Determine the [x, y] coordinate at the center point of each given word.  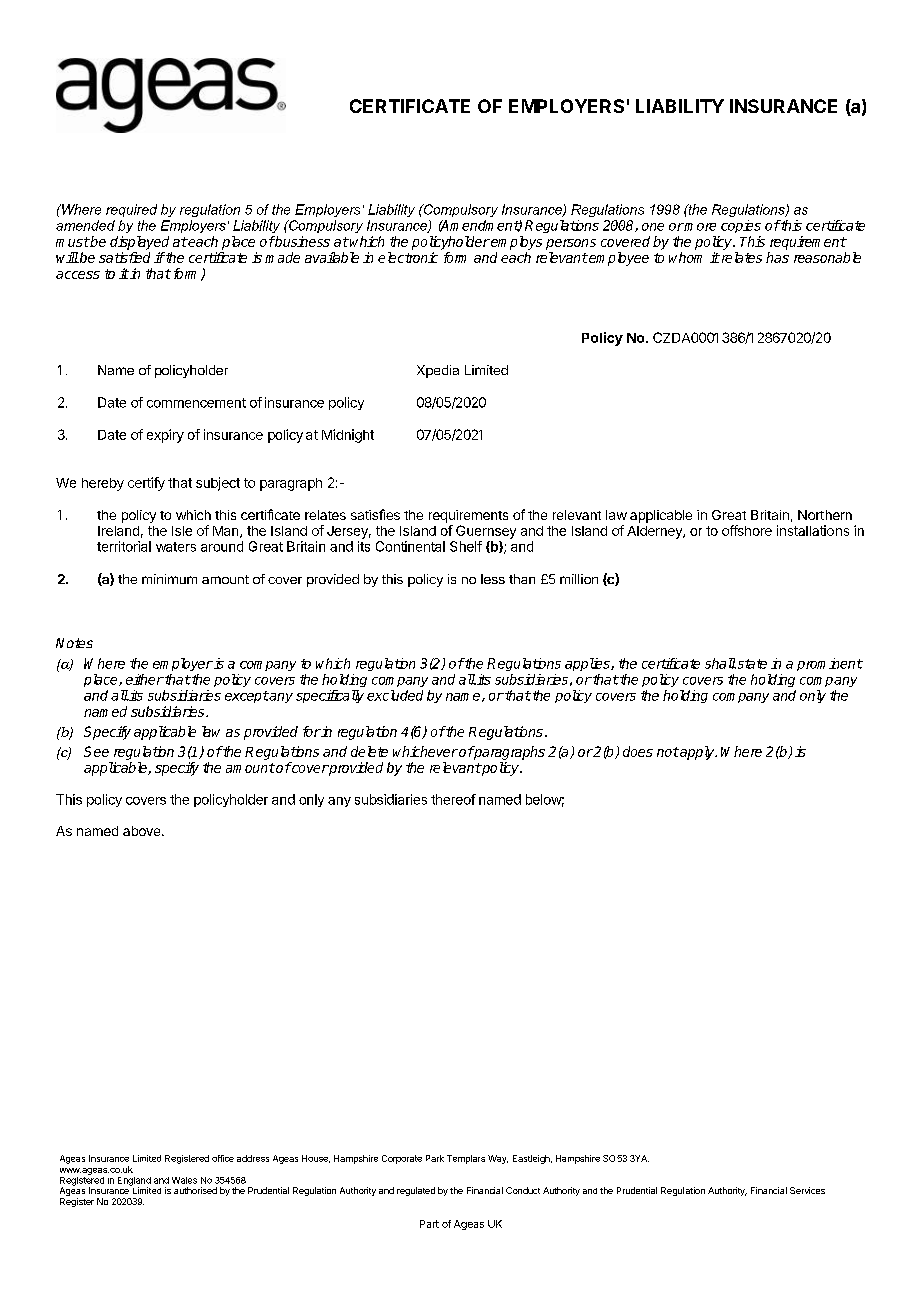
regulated [416, 1191]
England [134, 1182]
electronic [408, 257]
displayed [139, 243]
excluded [395, 695]
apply [697, 753]
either [145, 679]
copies [741, 226]
